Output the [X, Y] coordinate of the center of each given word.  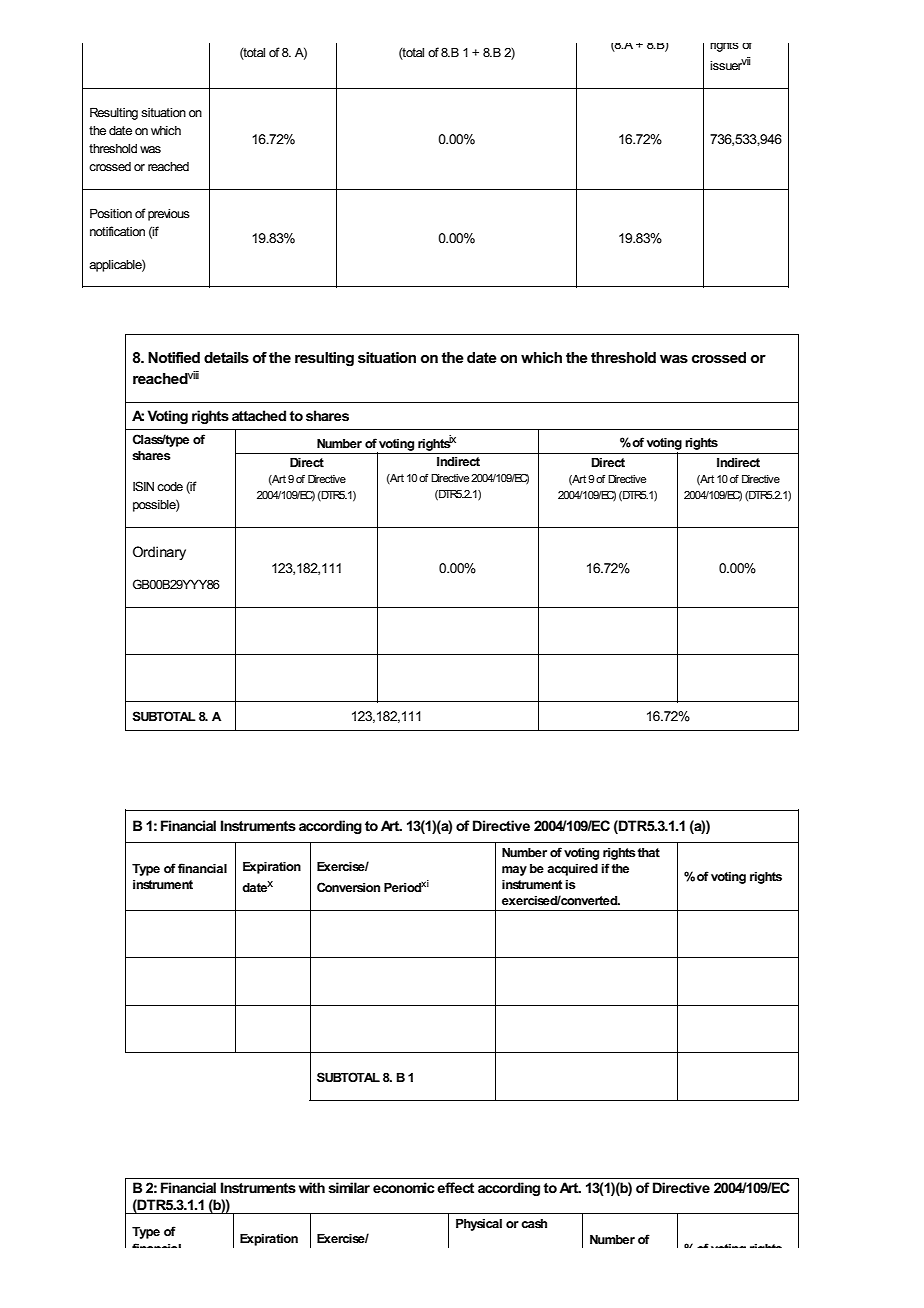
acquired [572, 869]
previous [169, 215]
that [649, 852]
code [170, 486]
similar [349, 1187]
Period [403, 887]
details [226, 357]
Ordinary [159, 553]
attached [259, 415]
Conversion [348, 887]
